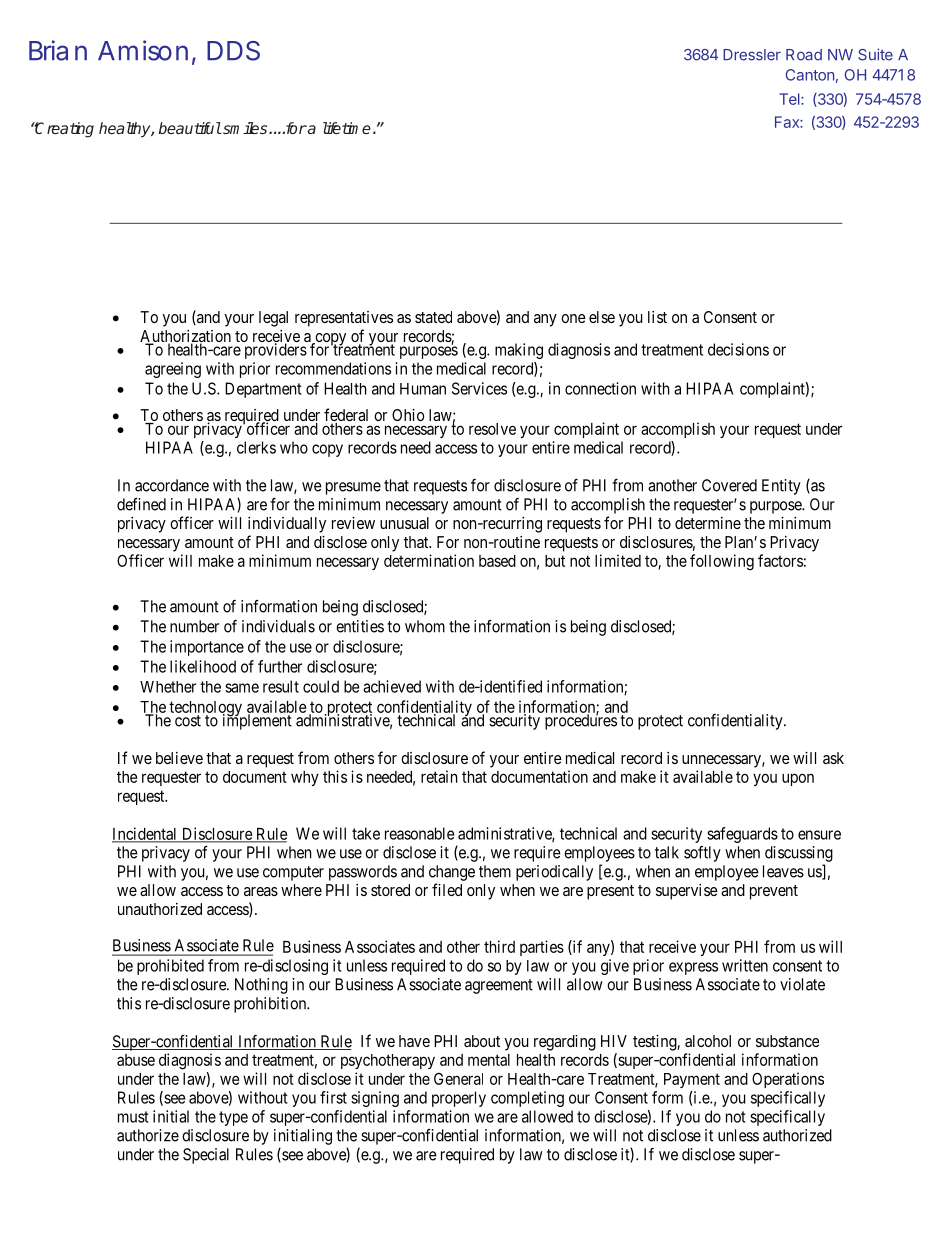 The image size is (952, 1233). I want to click on retain, so click(439, 776).
